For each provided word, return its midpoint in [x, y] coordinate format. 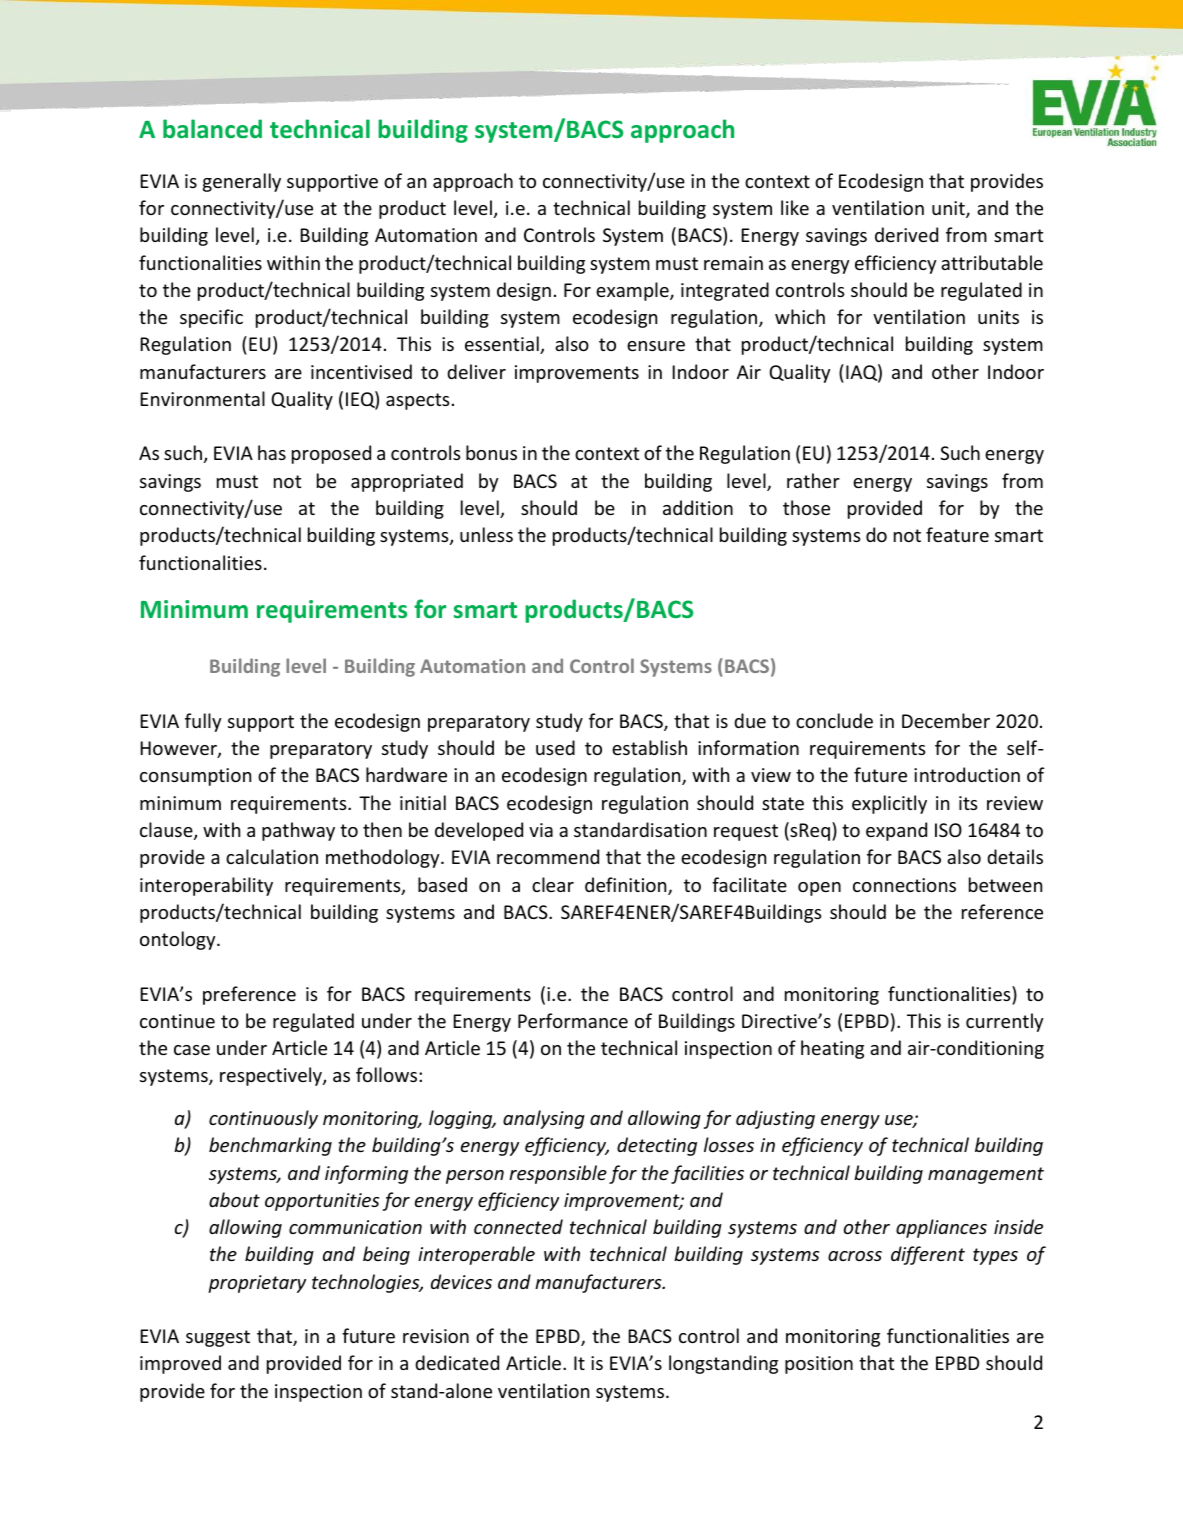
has [272, 452]
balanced [212, 128]
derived [906, 234]
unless [486, 534]
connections [904, 885]
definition [627, 886]
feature [957, 534]
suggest [218, 1338]
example [633, 291]
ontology [179, 940]
